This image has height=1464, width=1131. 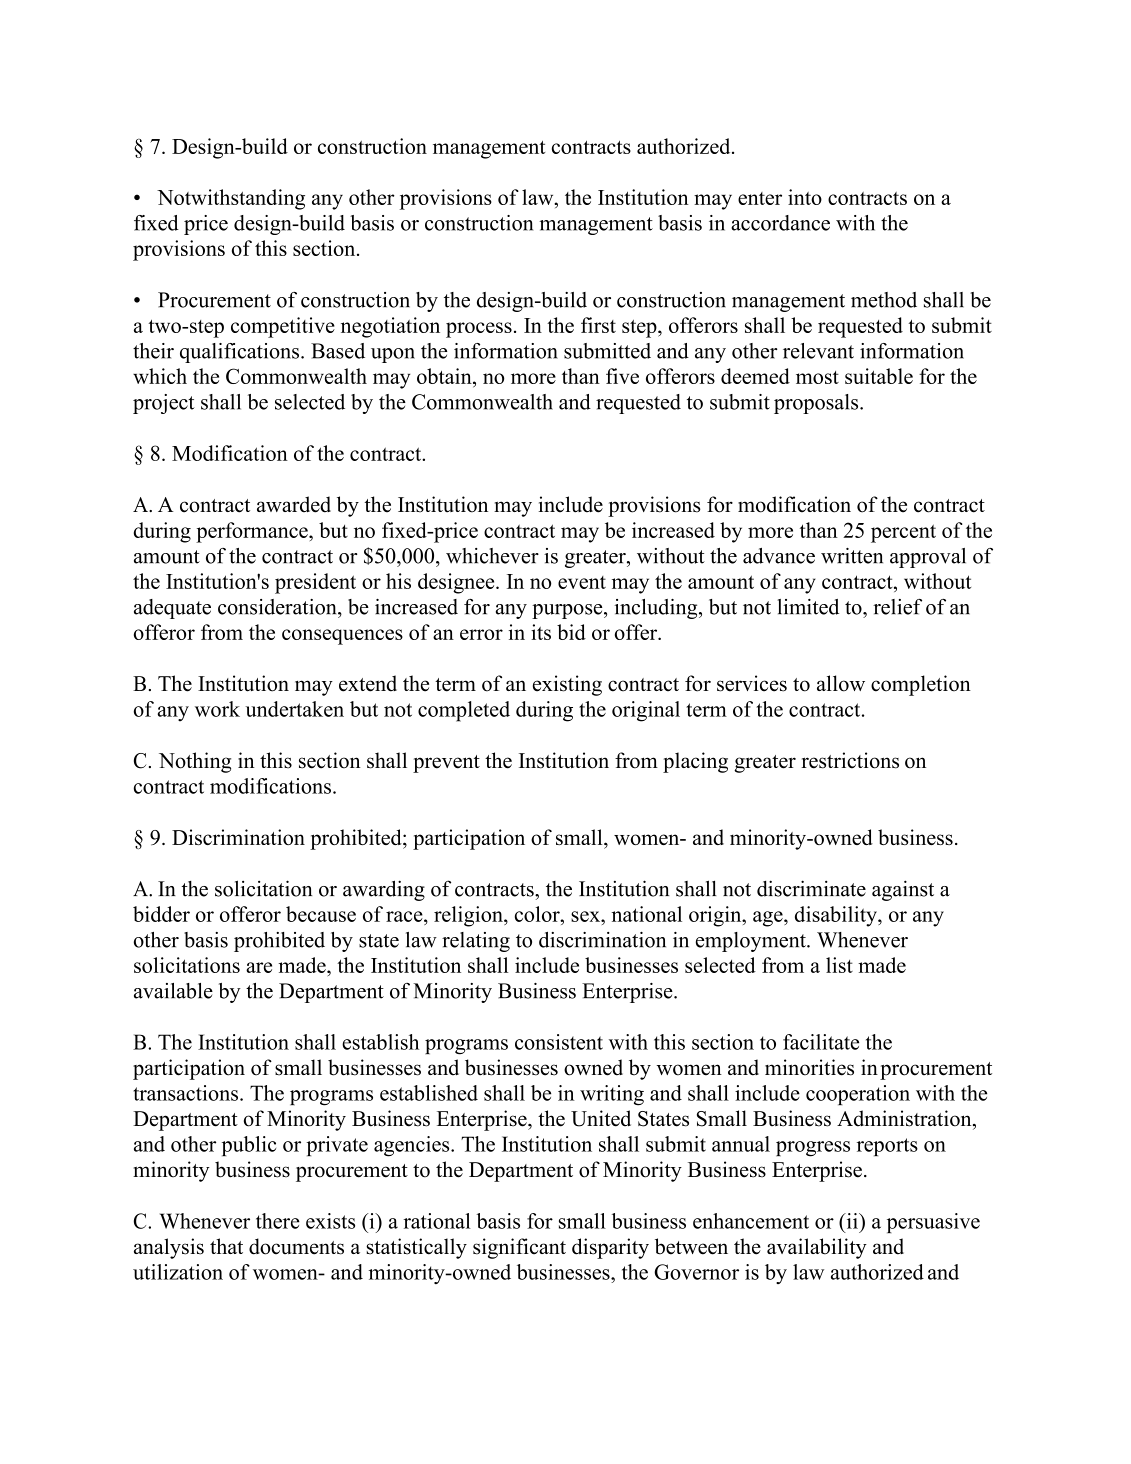 I want to click on list, so click(x=839, y=965).
